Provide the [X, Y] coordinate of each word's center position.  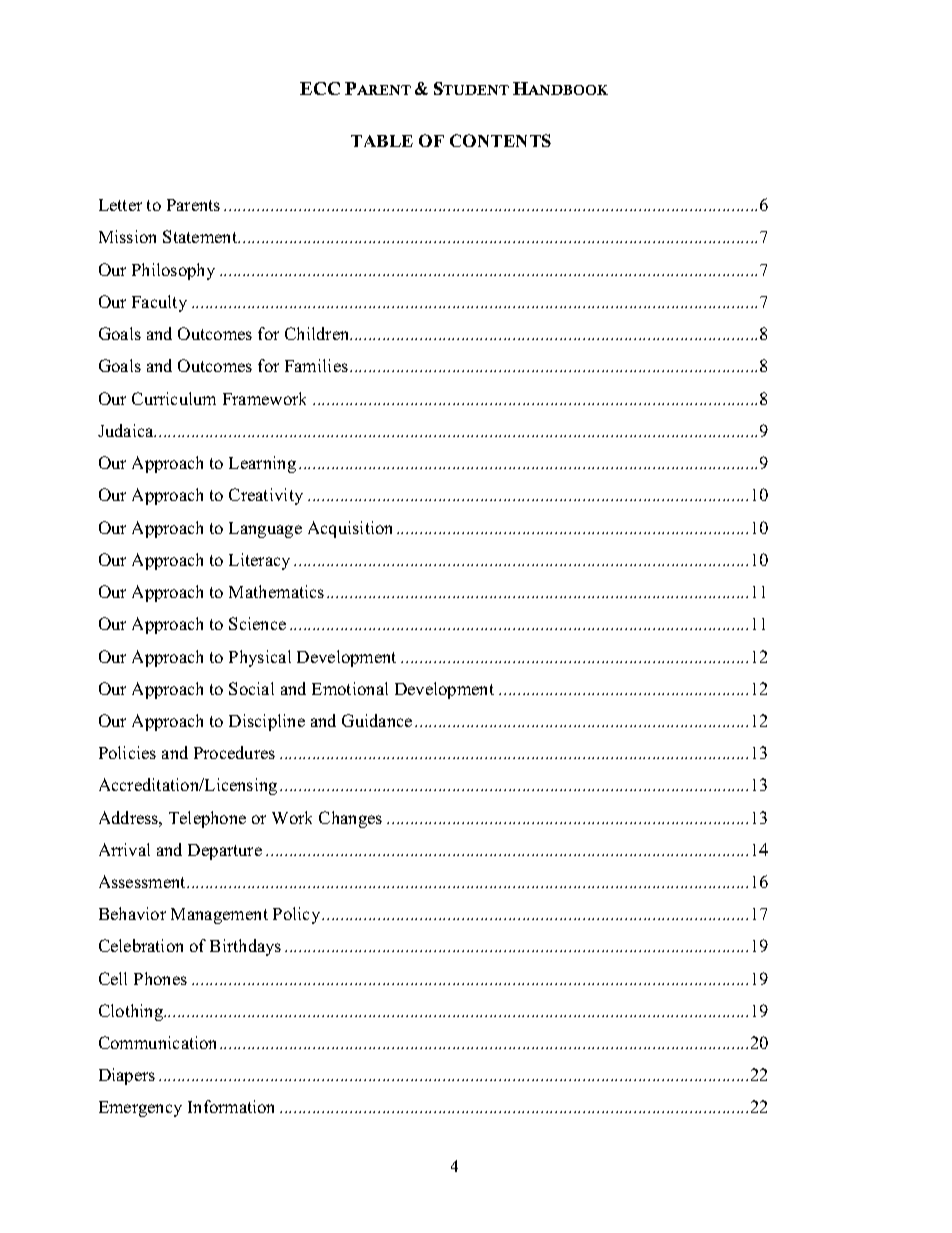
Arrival [124, 849]
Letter [120, 205]
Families [316, 365]
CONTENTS [500, 140]
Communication [157, 1042]
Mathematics [276, 591]
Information [231, 1106]
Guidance [377, 720]
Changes [350, 819]
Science [257, 623]
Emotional [350, 688]
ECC [320, 88]
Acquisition [350, 529]
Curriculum [174, 398]
